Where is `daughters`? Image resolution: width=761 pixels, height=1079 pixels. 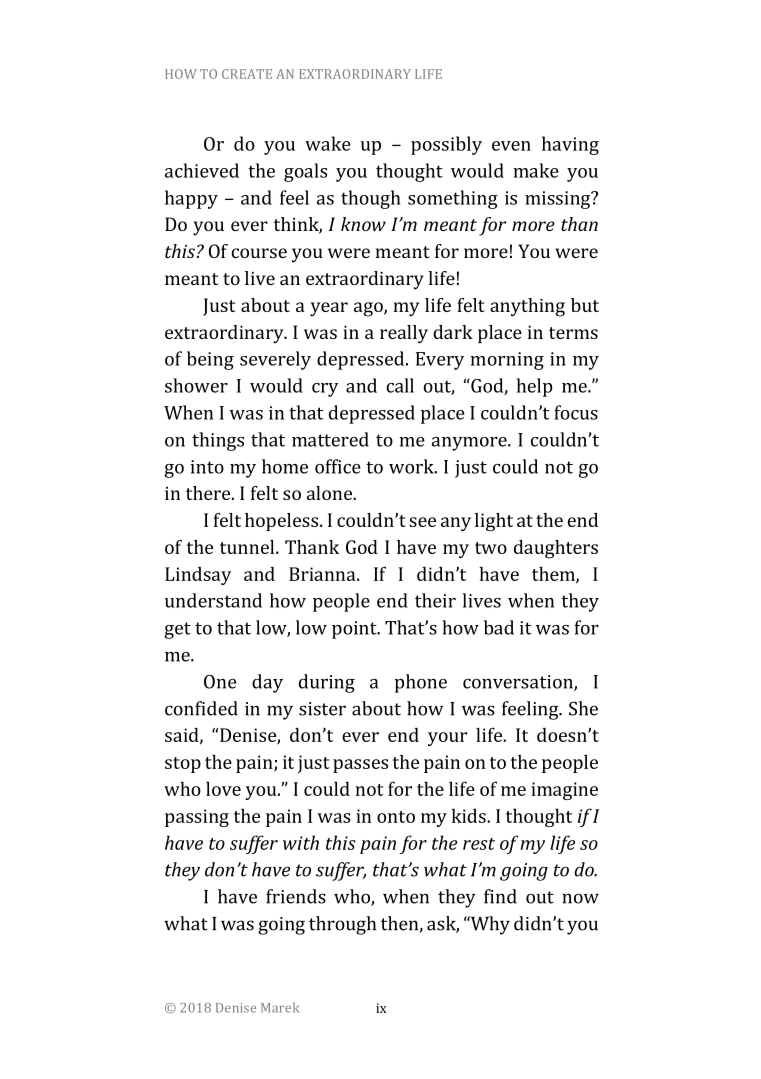
daughters is located at coordinates (556, 549).
